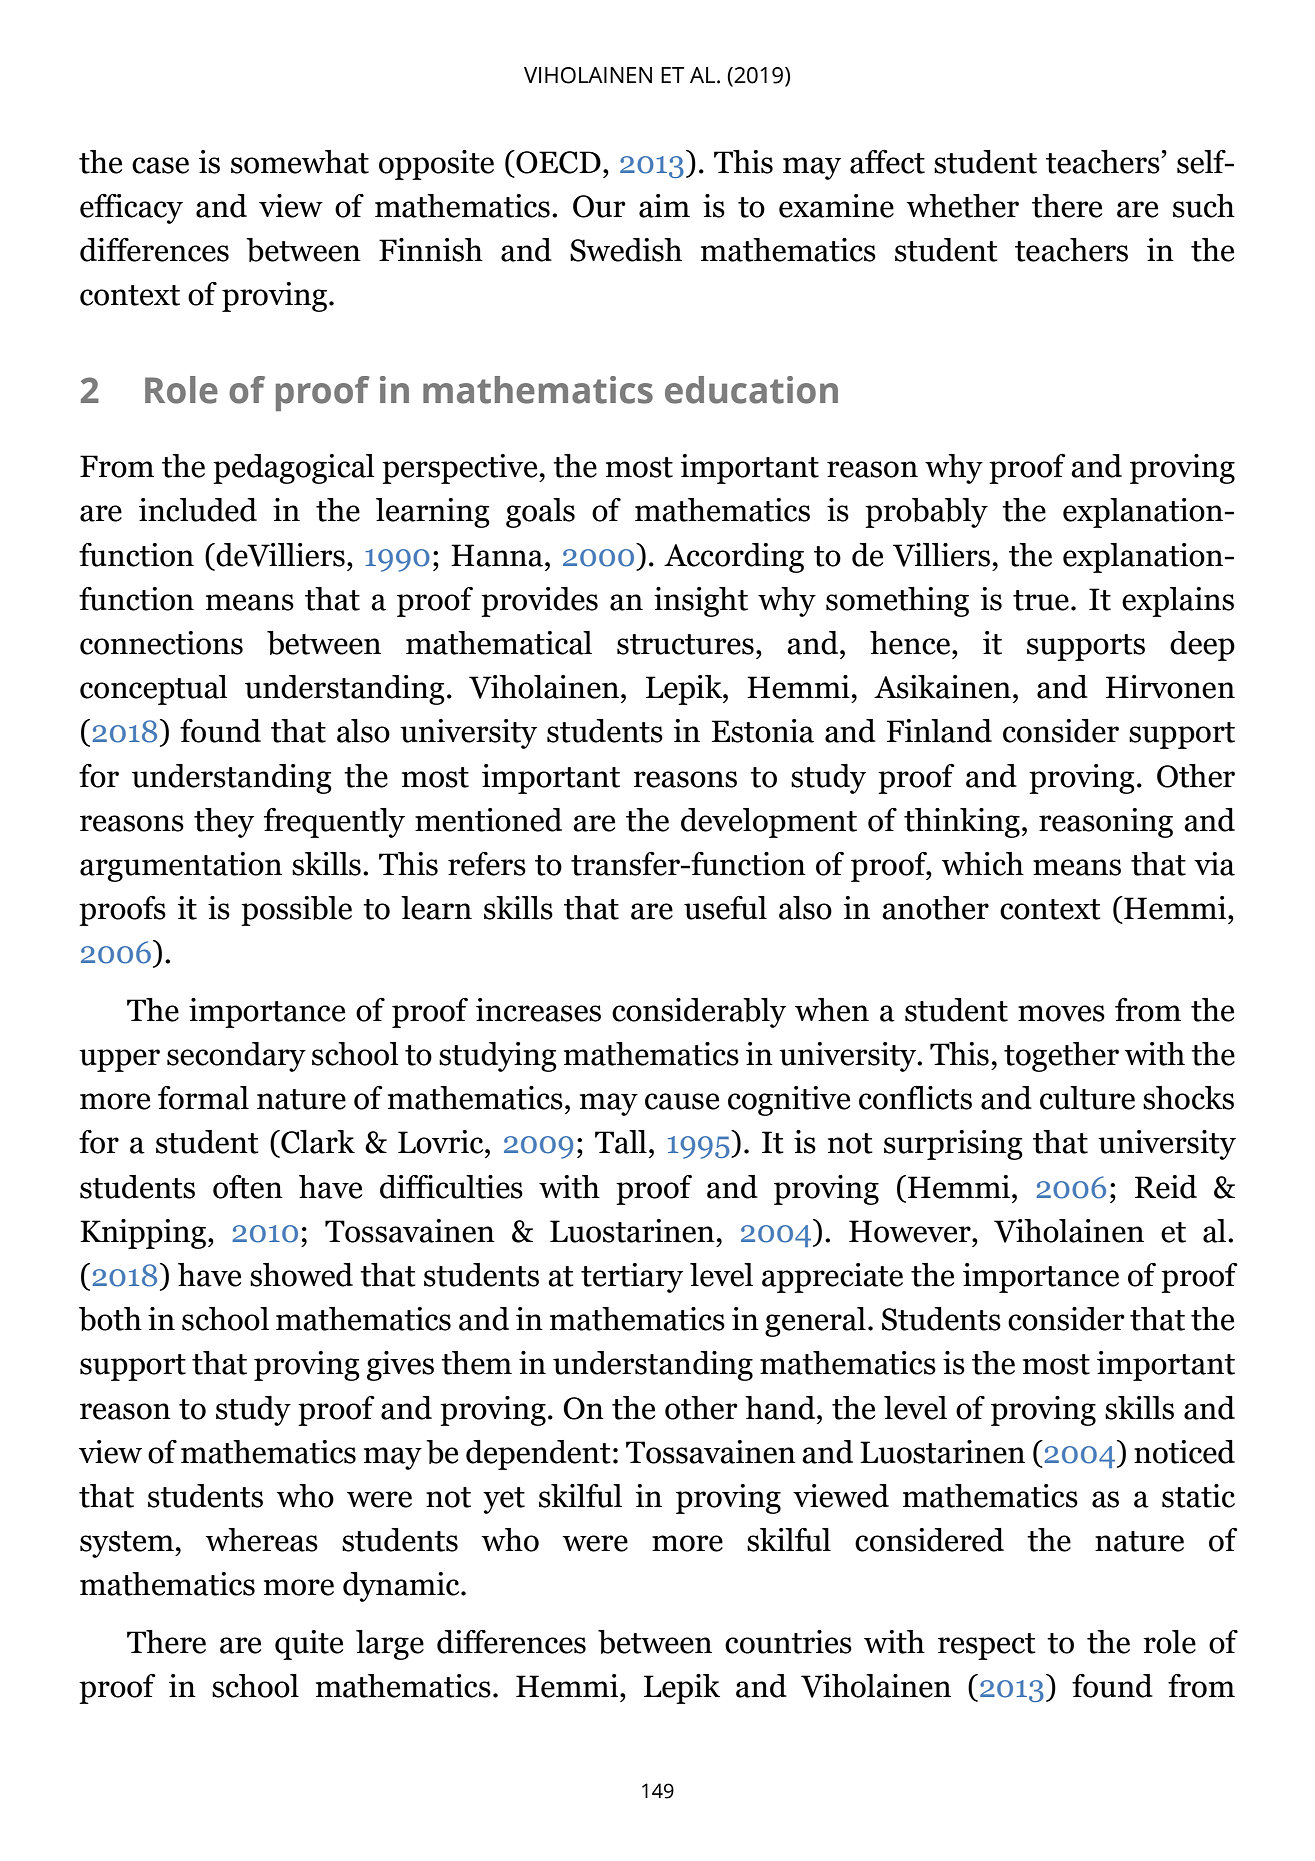 The height and width of the screenshot is (1861, 1315). I want to click on countries, so click(788, 1642).
